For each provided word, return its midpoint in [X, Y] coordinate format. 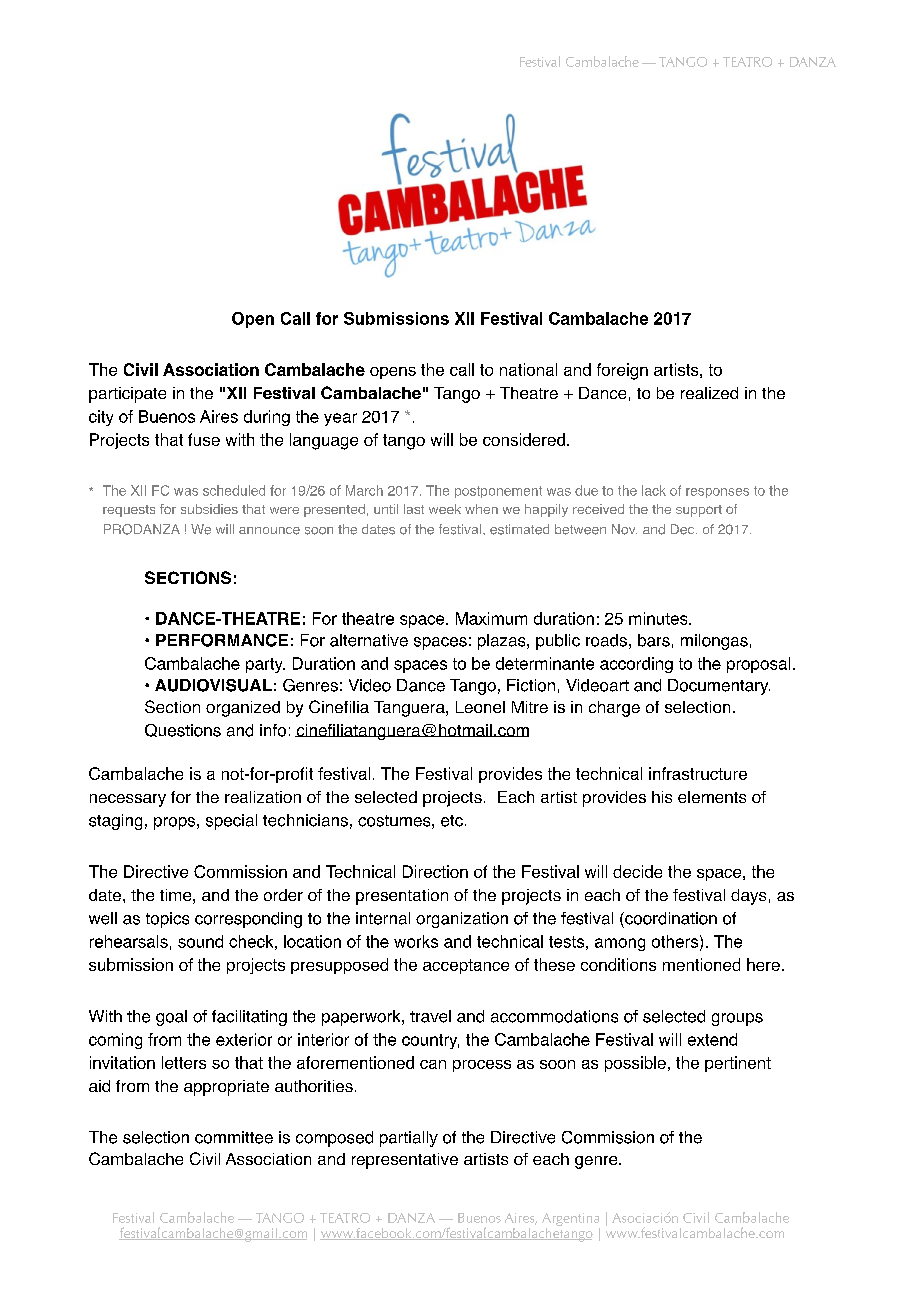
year [340, 419]
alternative [369, 640]
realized [709, 393]
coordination [670, 918]
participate [127, 395]
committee [234, 1137]
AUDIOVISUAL [213, 685]
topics [167, 920]
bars [654, 640]
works [416, 941]
